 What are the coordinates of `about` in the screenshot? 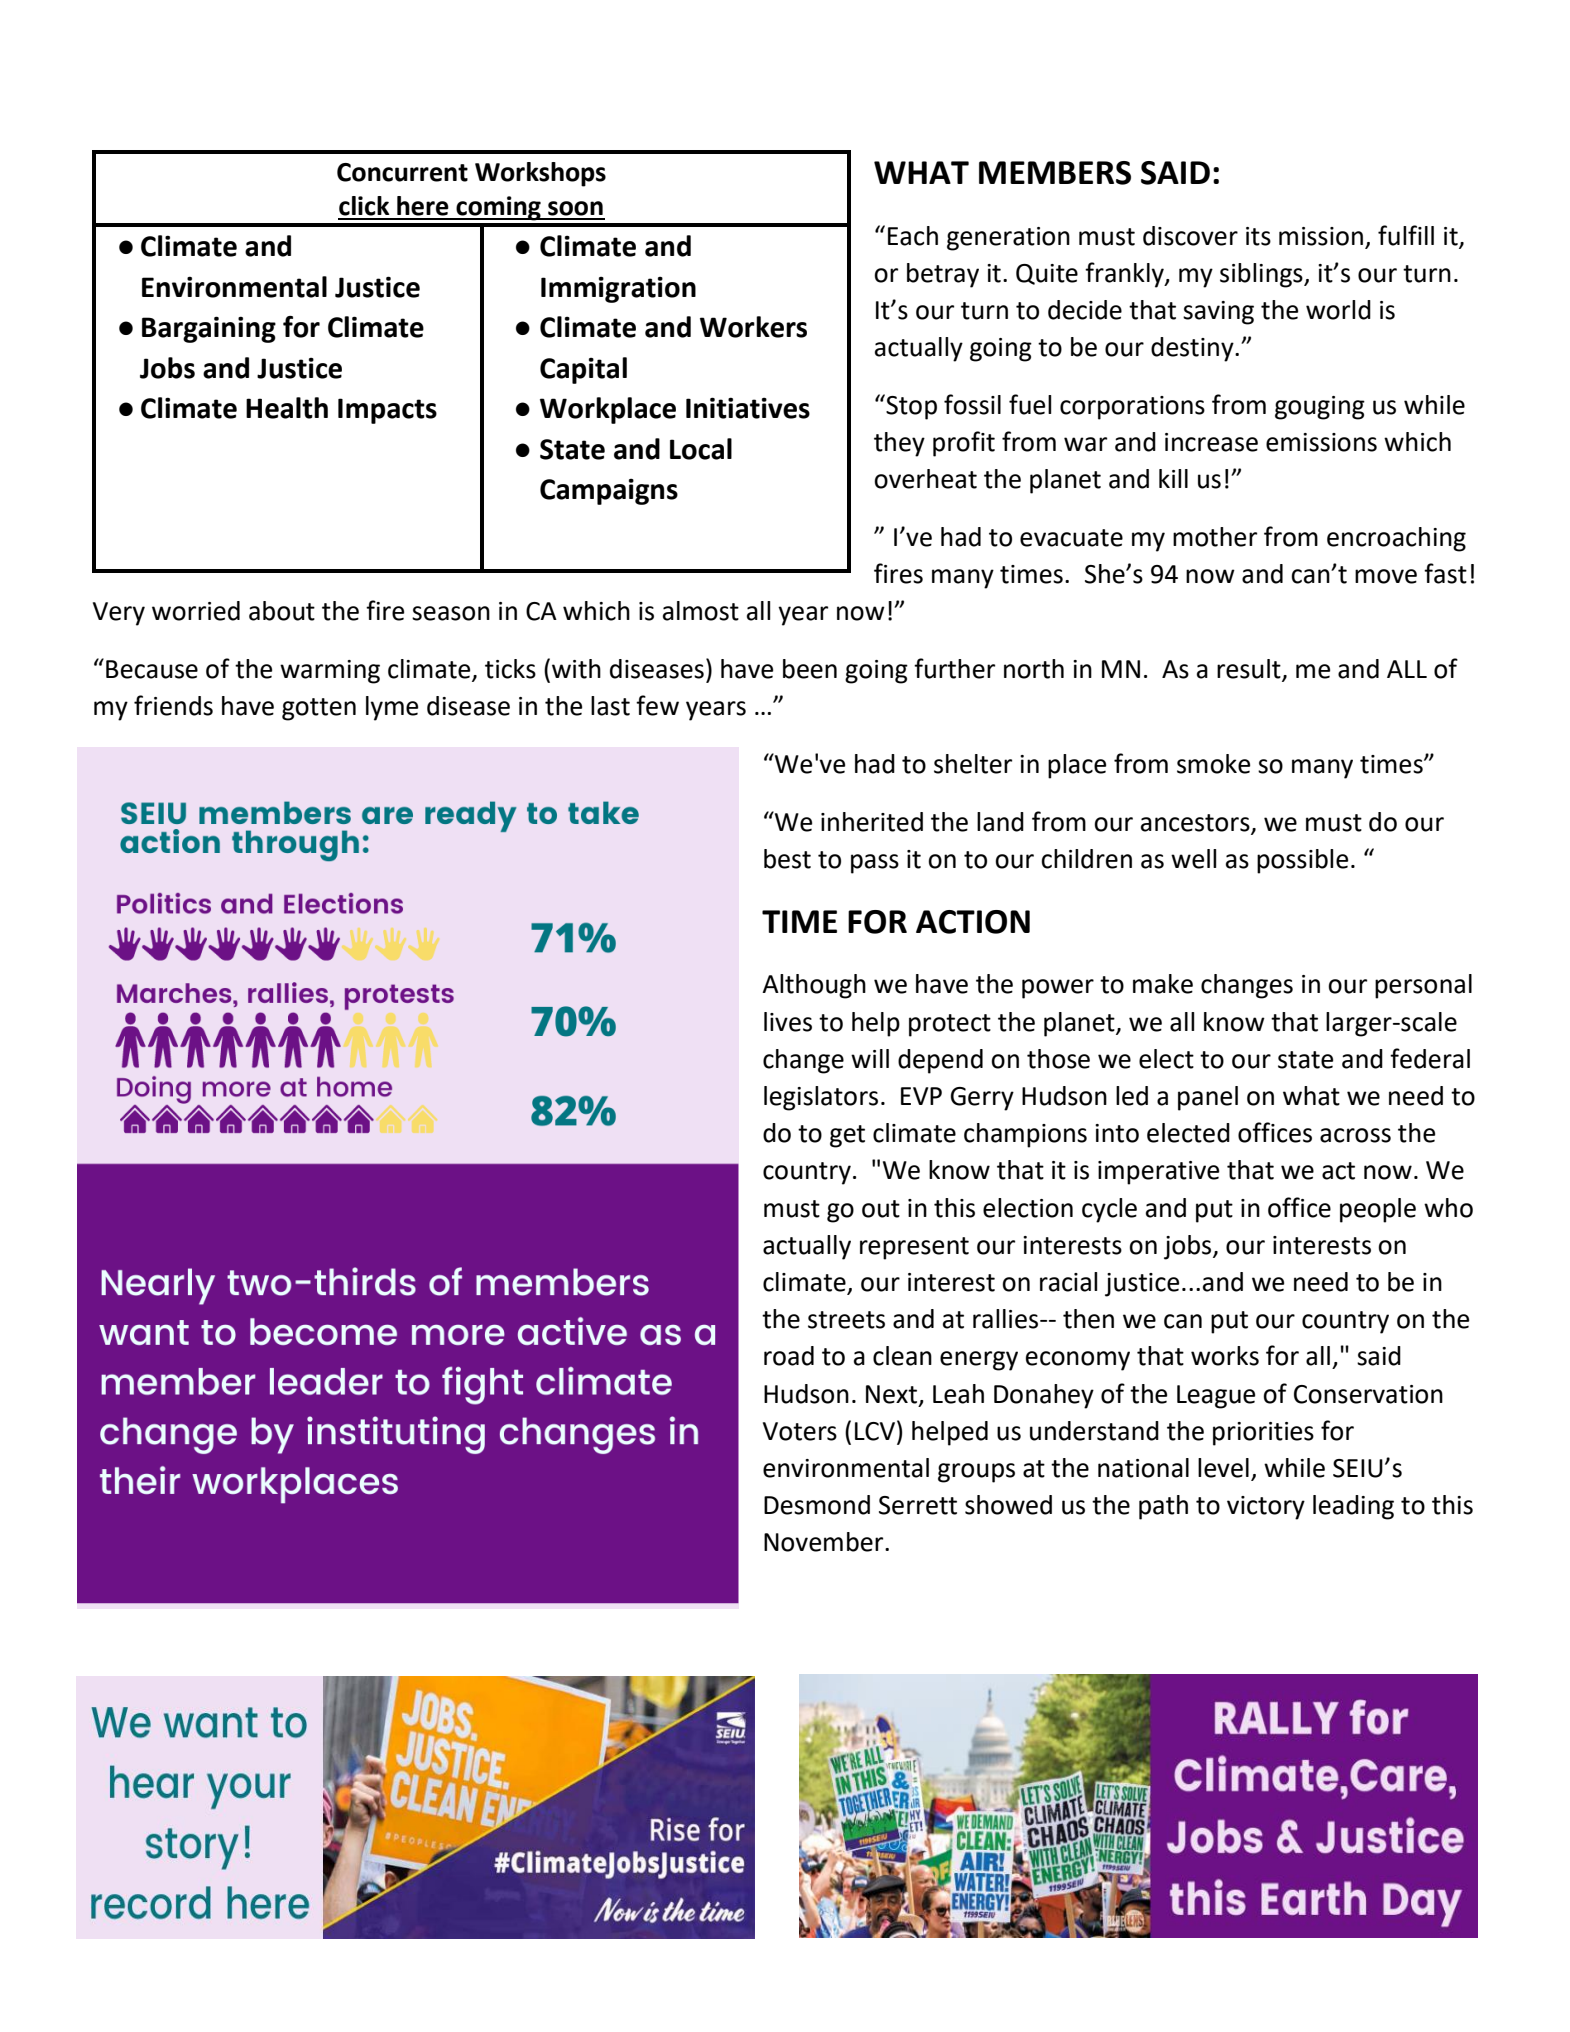 It's located at (282, 611).
